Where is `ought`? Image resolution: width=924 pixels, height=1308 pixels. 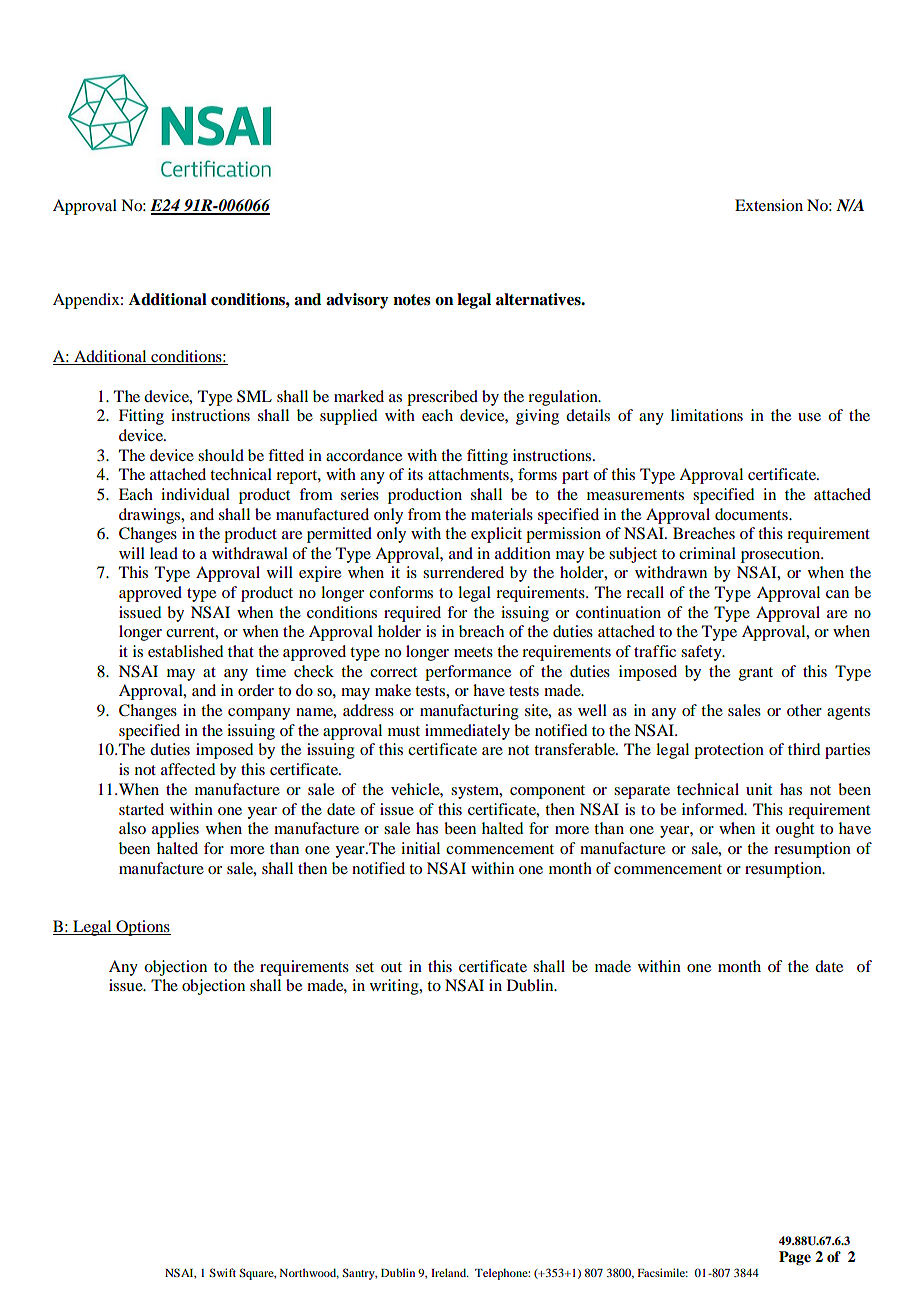
ought is located at coordinates (795, 830).
